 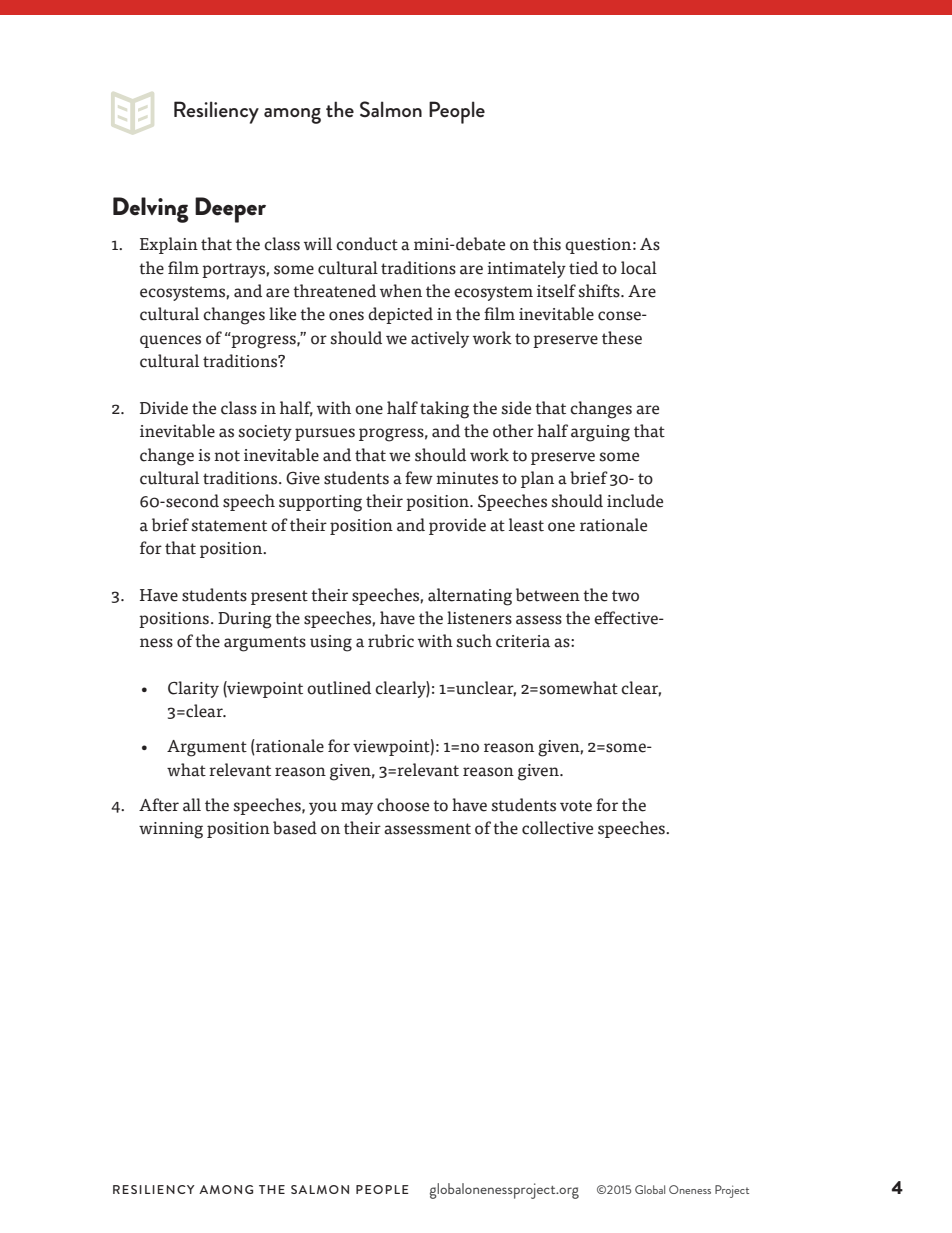 I want to click on rubric, so click(x=391, y=641).
